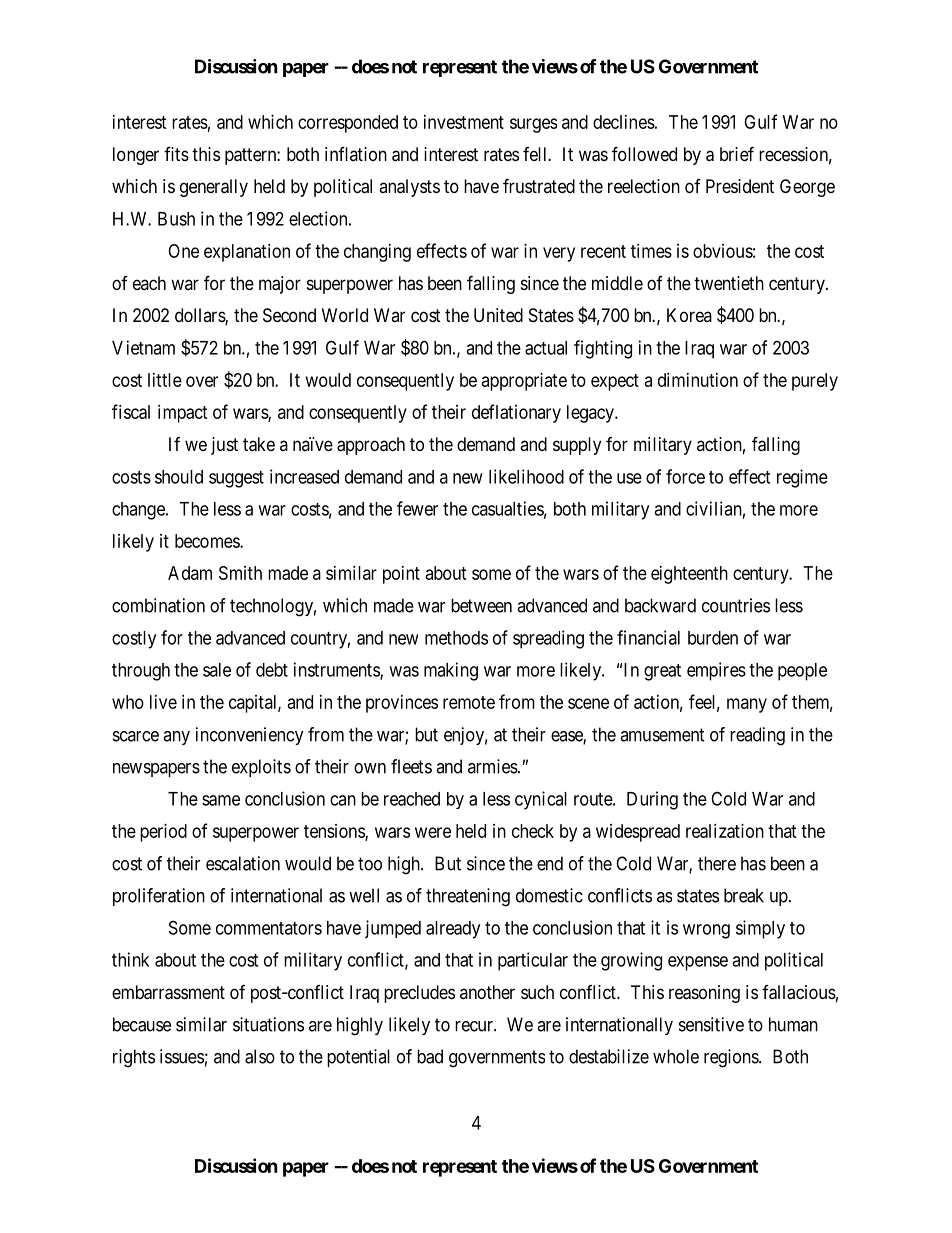 The image size is (952, 1233). What do you see at coordinates (464, 122) in the screenshot?
I see `investment` at bounding box center [464, 122].
